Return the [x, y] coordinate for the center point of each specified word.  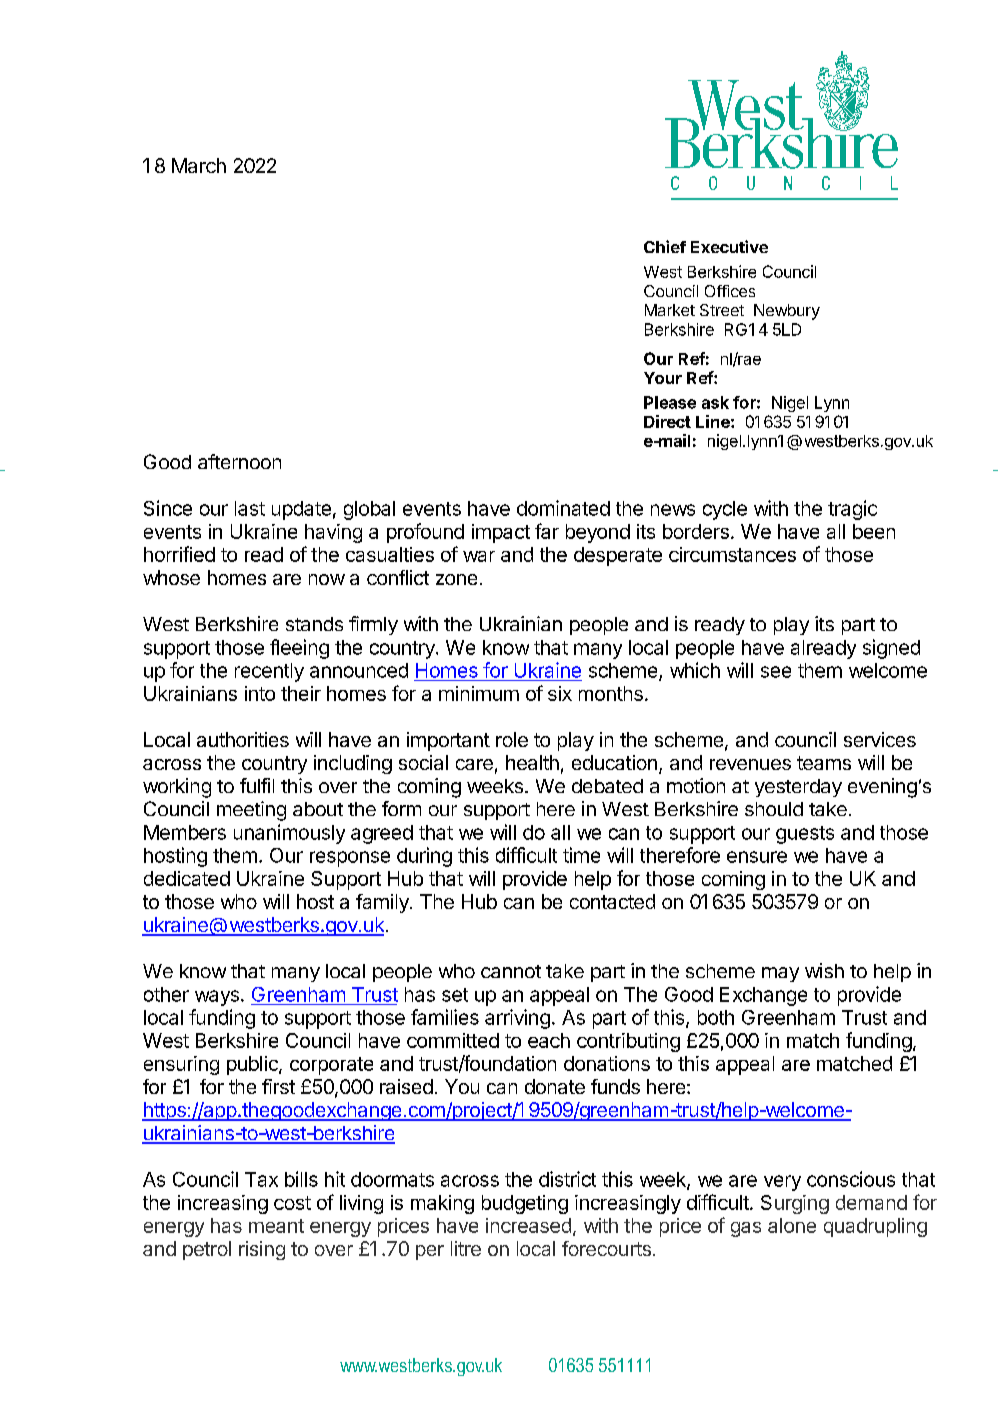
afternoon [239, 461]
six [560, 693]
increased [528, 1225]
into [260, 693]
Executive [729, 246]
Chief [665, 246]
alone [792, 1225]
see [776, 672]
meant [276, 1226]
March [199, 165]
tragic [852, 510]
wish [824, 970]
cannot [511, 971]
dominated [563, 508]
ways [217, 998]
